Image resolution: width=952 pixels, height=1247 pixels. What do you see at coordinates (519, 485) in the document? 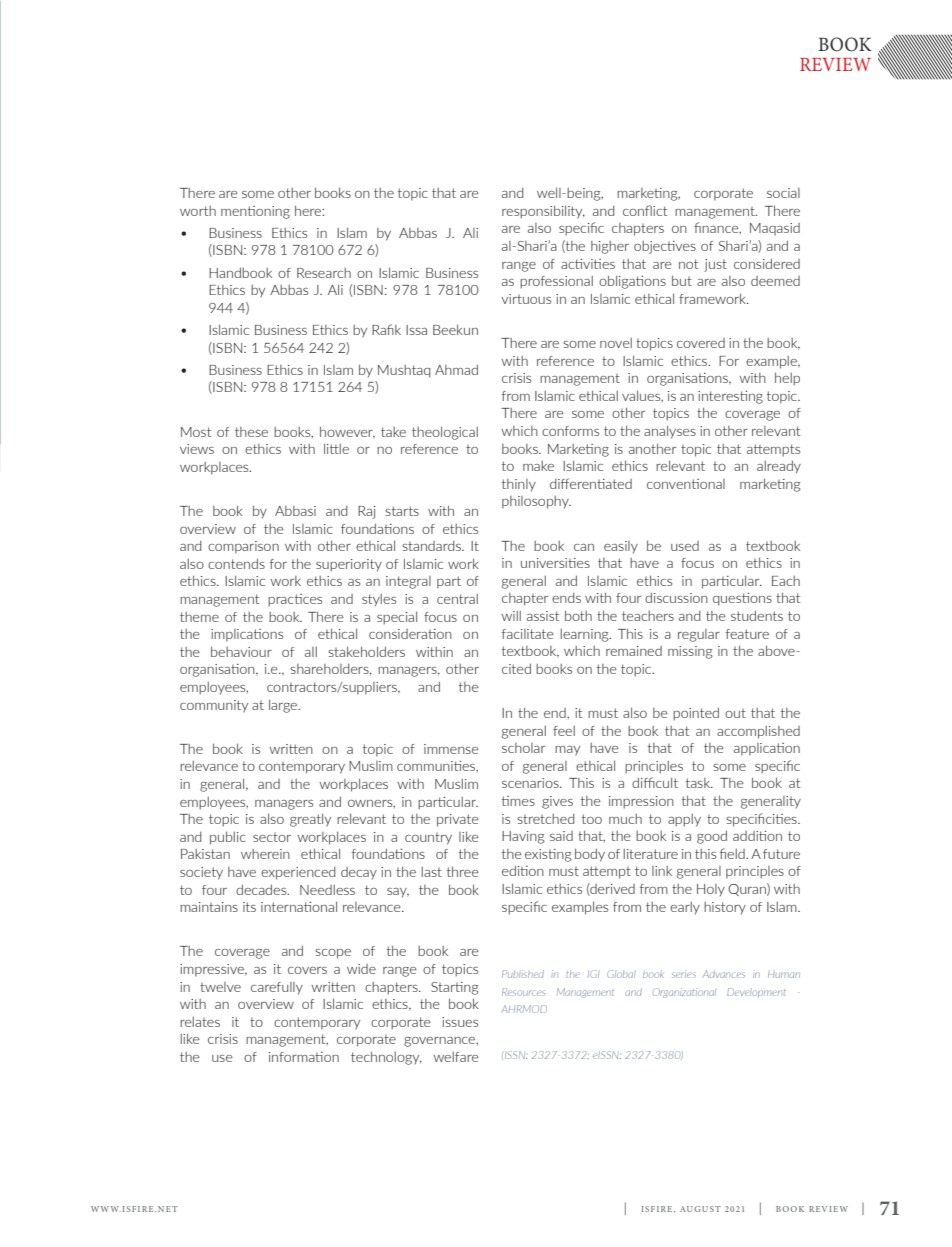
I see `thinly` at bounding box center [519, 485].
